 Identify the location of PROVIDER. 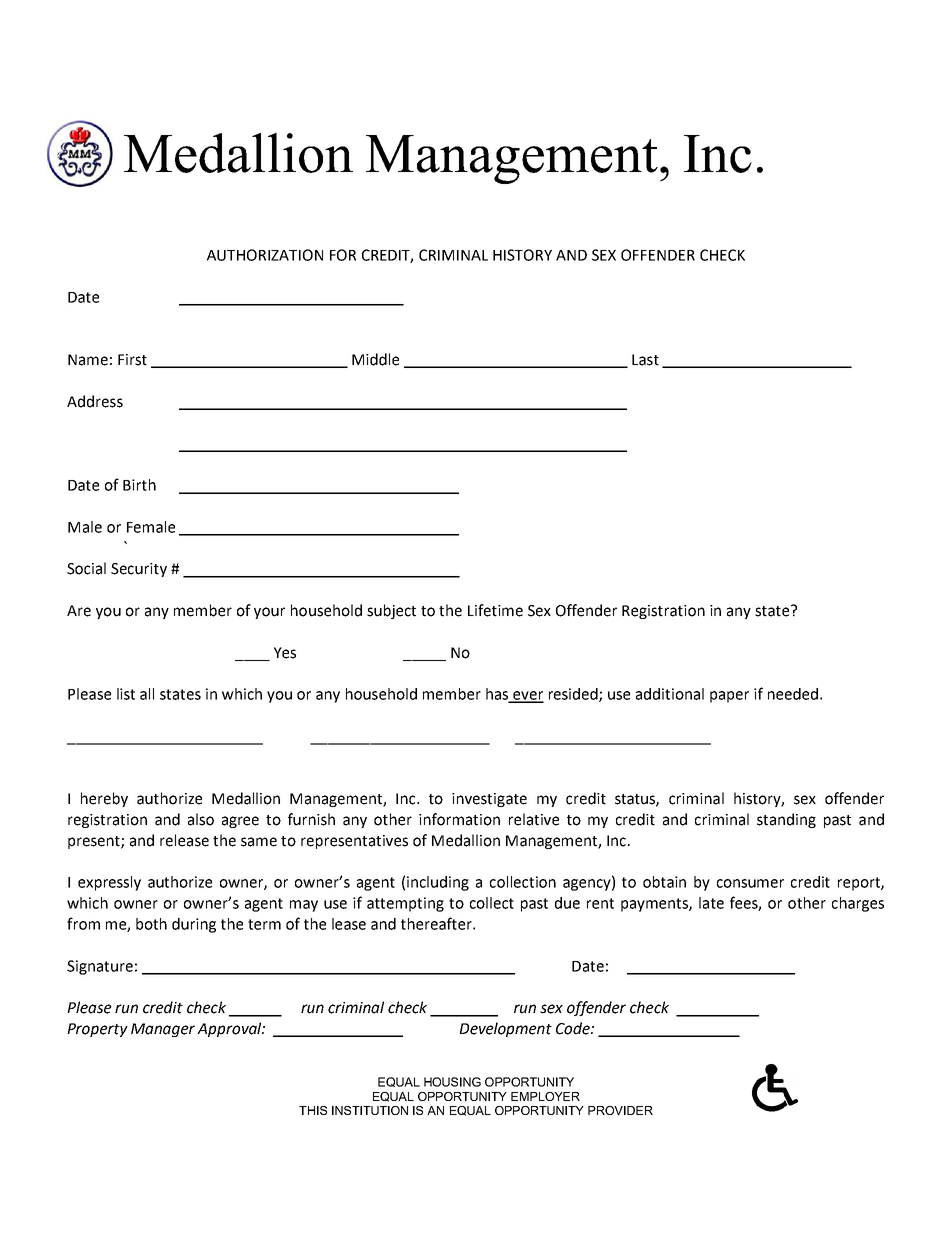
(620, 1110).
